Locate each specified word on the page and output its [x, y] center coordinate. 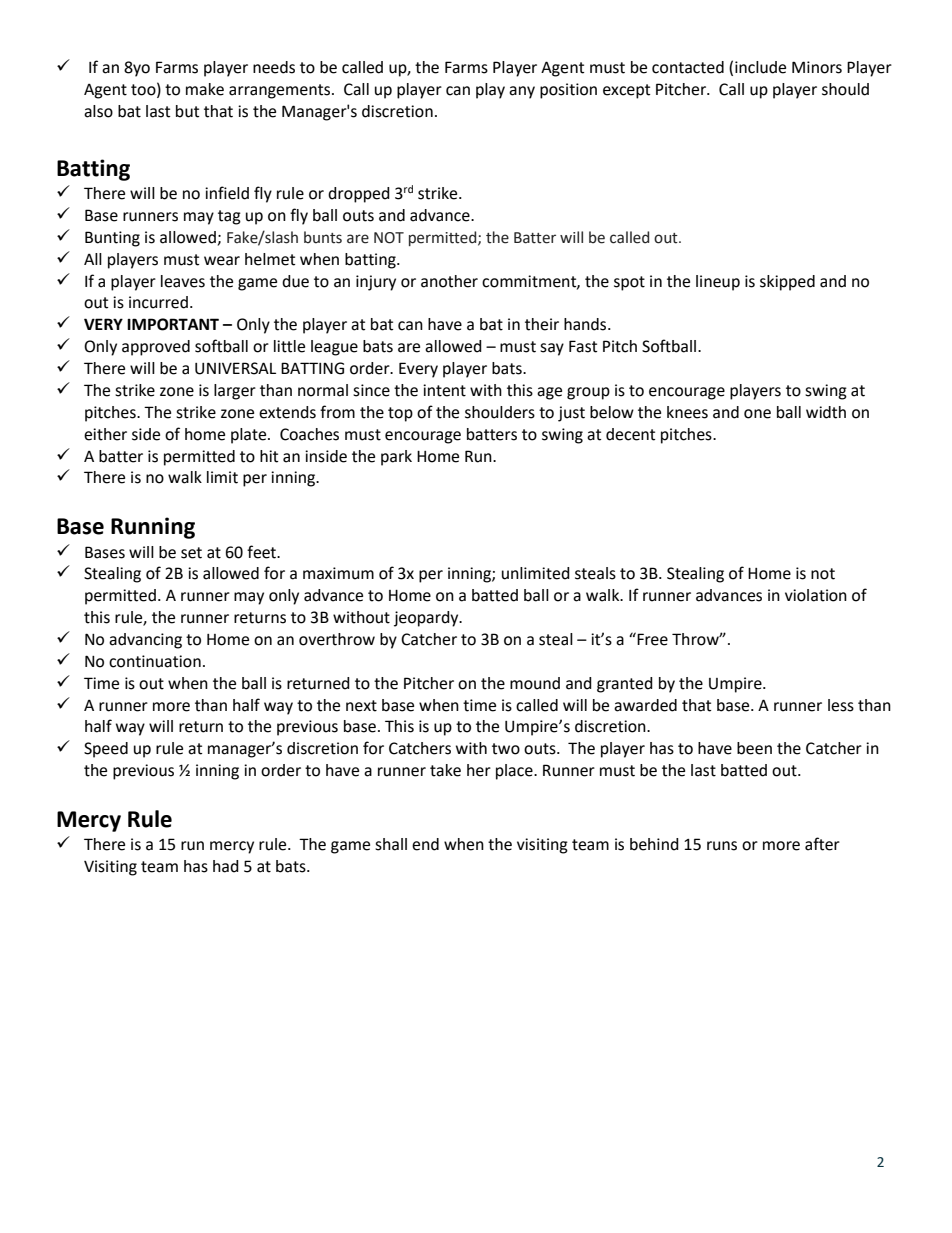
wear [222, 261]
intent [444, 390]
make [205, 89]
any [522, 92]
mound [535, 683]
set [191, 553]
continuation [155, 661]
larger [235, 392]
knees [687, 412]
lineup [718, 283]
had [226, 866]
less [841, 705]
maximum [338, 573]
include [760, 67]
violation [816, 595]
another [449, 281]
